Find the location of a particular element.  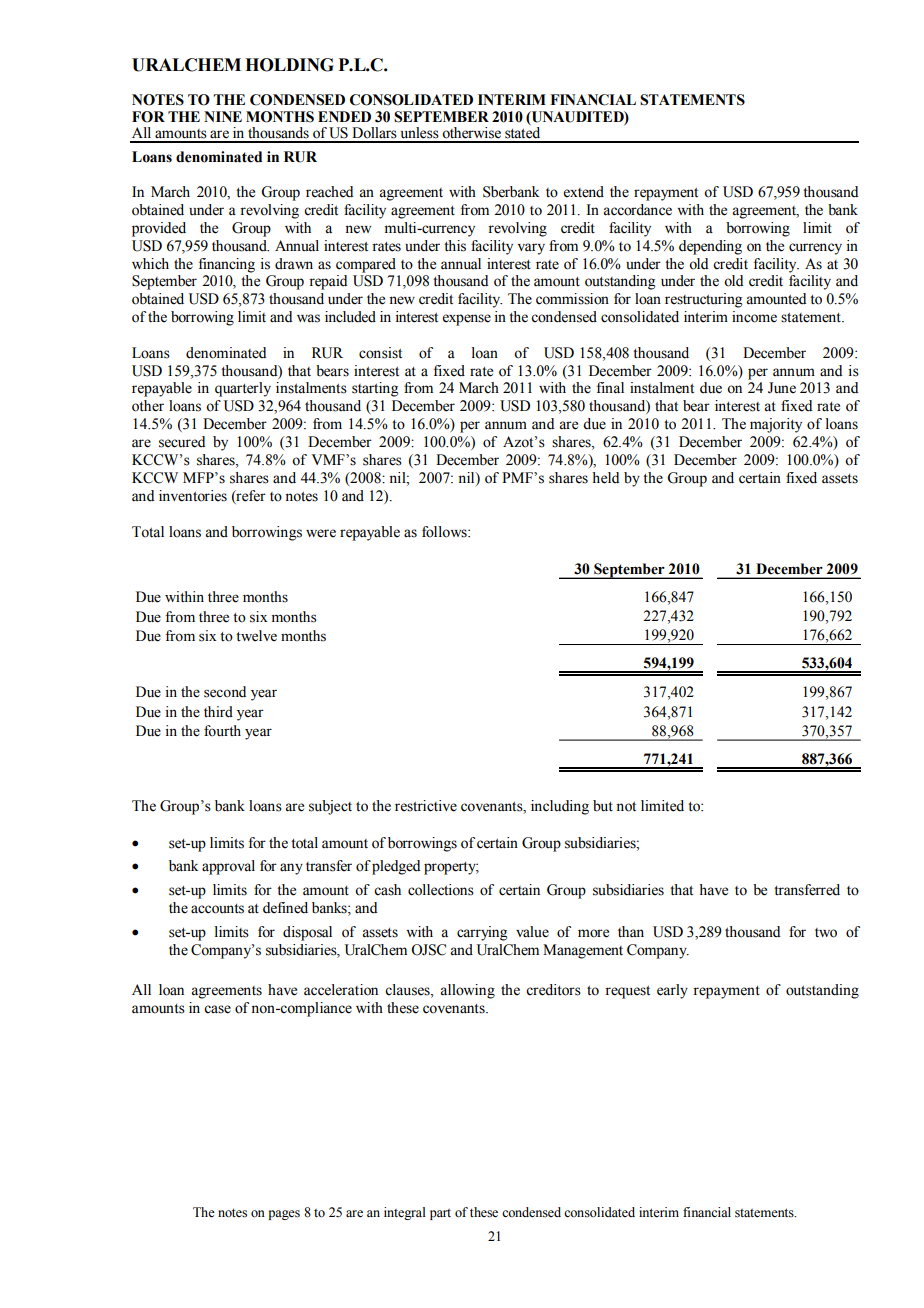

part is located at coordinates (440, 1214).
